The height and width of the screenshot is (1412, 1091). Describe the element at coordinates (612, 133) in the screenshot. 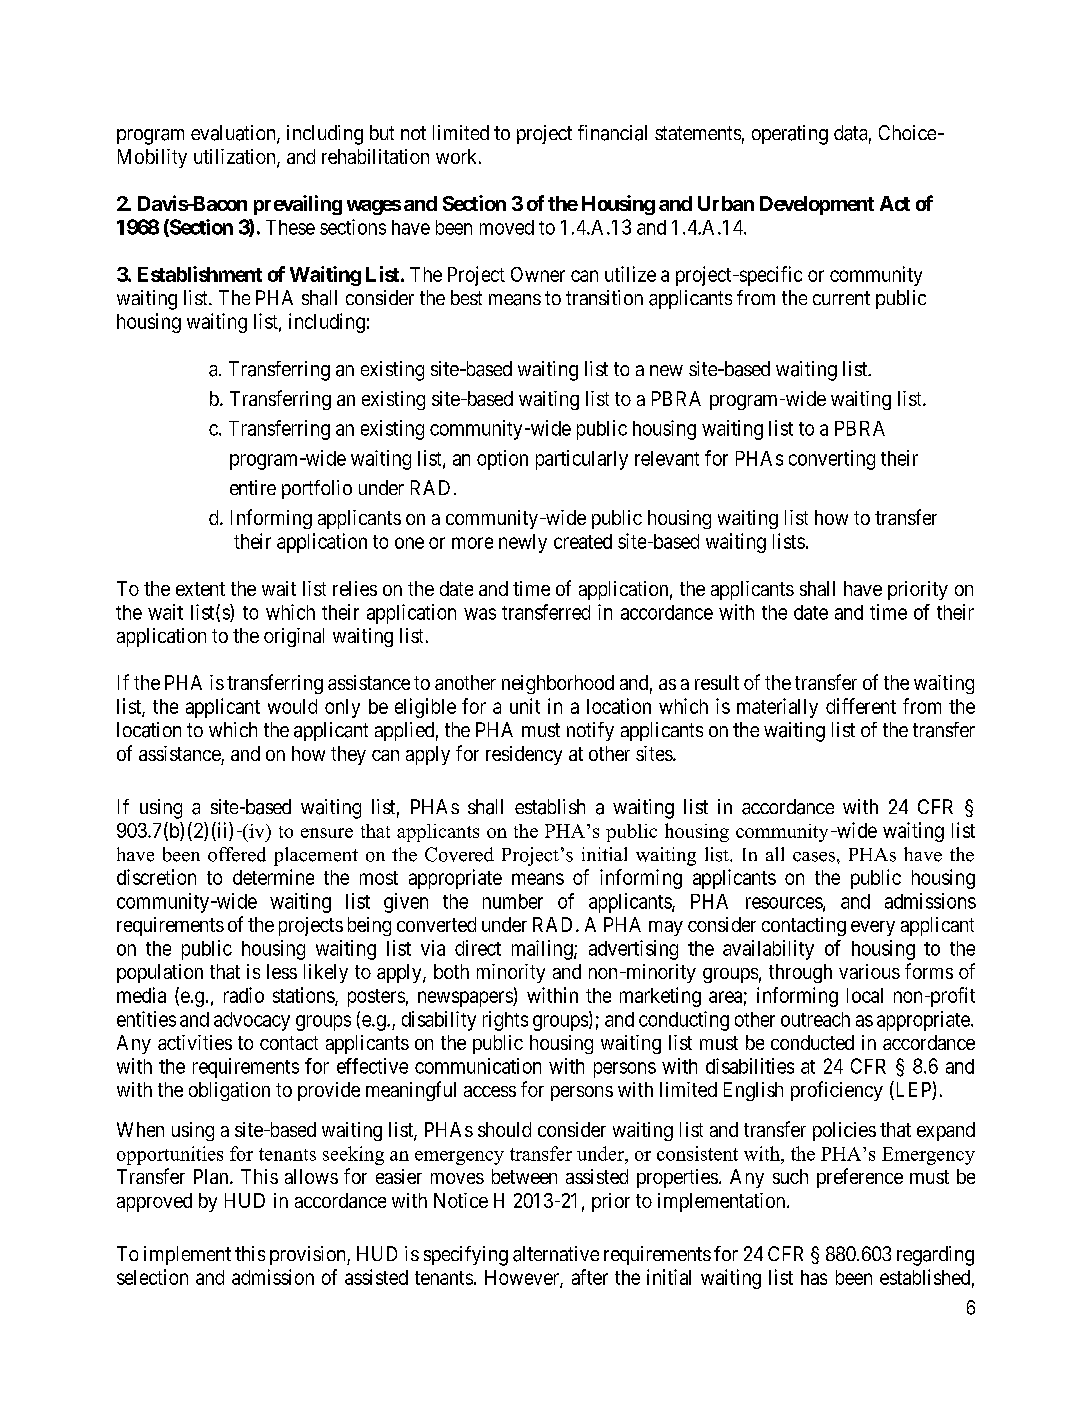

I see `financial` at that location.
